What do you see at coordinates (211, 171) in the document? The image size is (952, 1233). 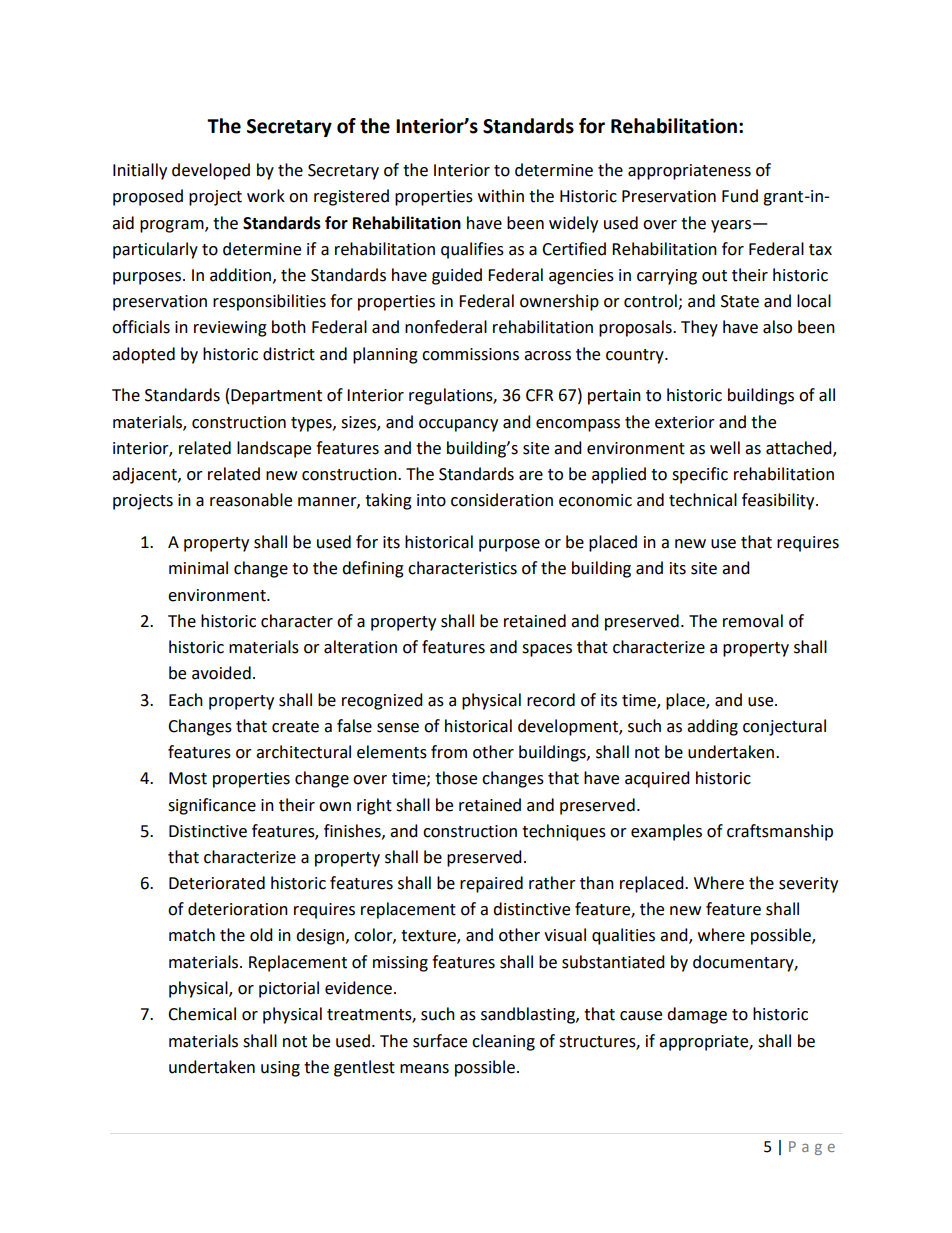 I see `developed` at bounding box center [211, 171].
